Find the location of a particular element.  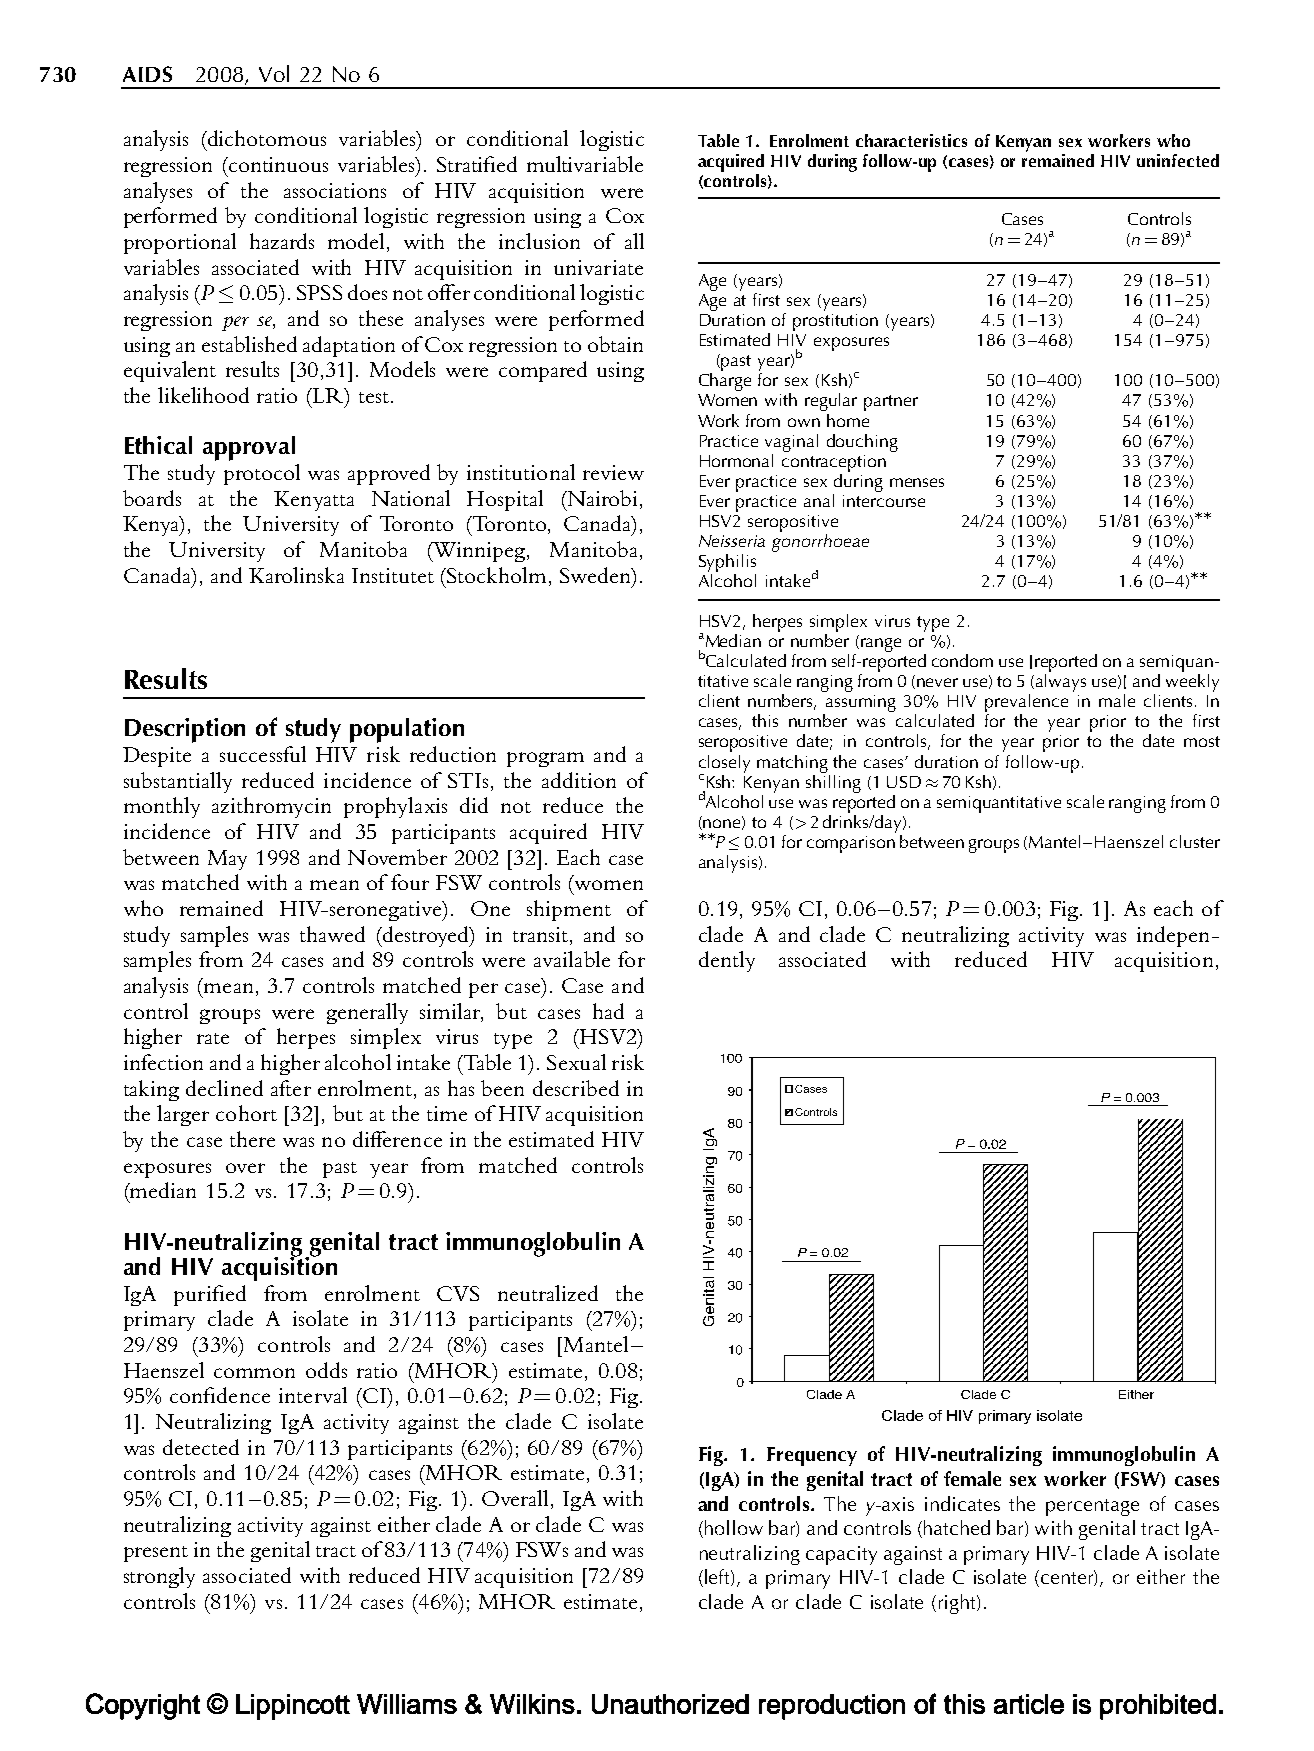

Unauthorized is located at coordinates (670, 1704).
